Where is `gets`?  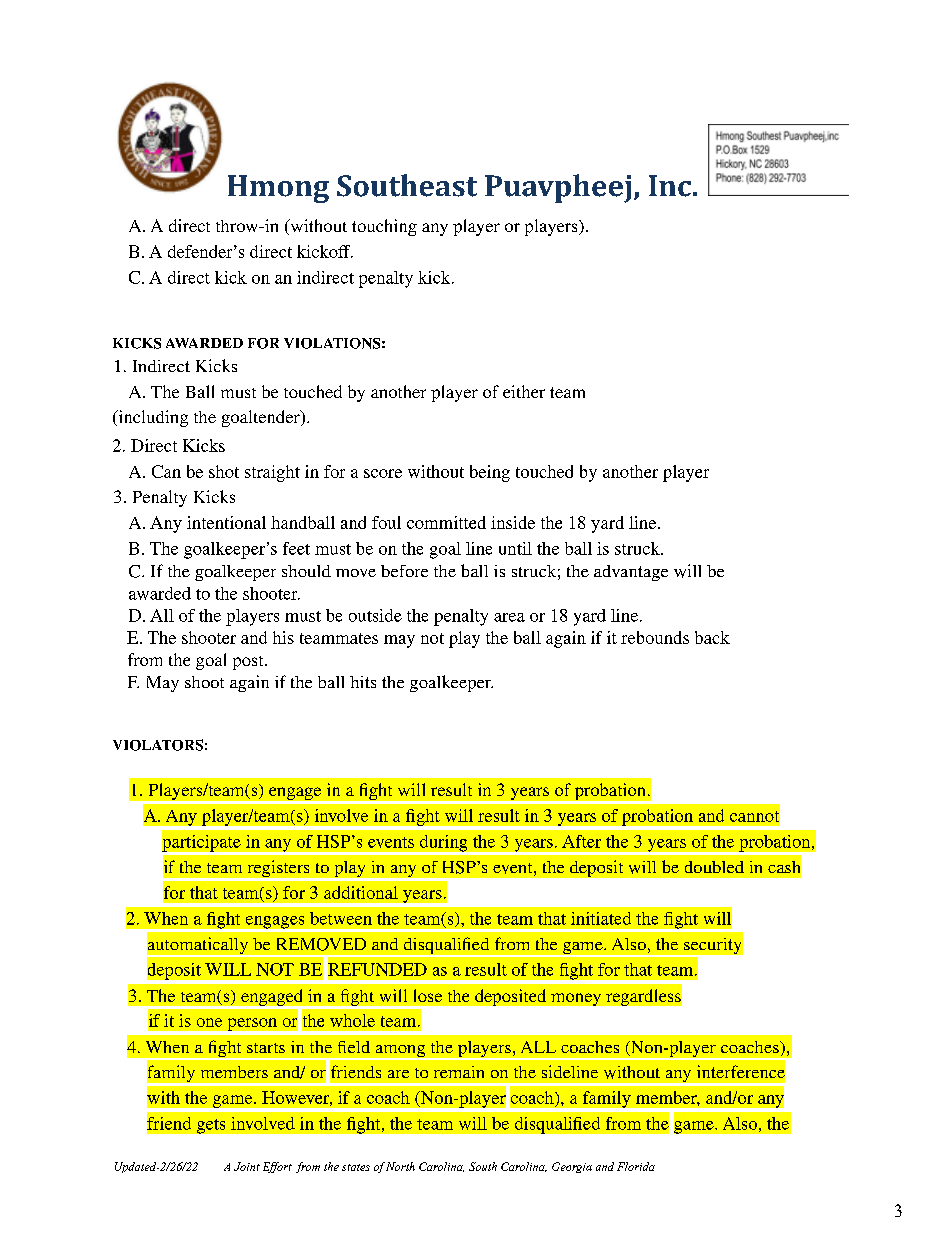 gets is located at coordinates (211, 1126).
